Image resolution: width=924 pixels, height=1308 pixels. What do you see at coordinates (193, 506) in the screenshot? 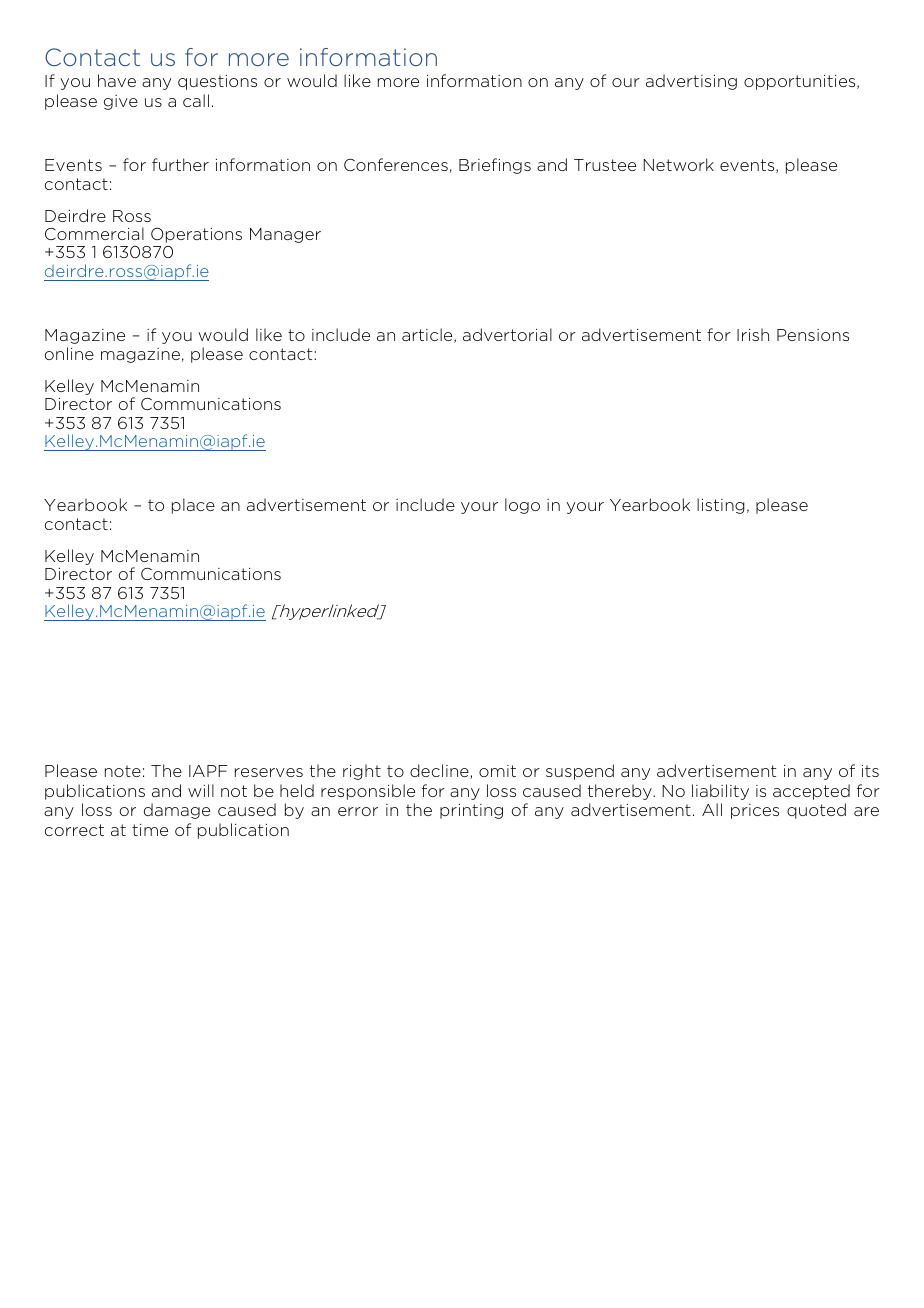
I see `place` at bounding box center [193, 506].
